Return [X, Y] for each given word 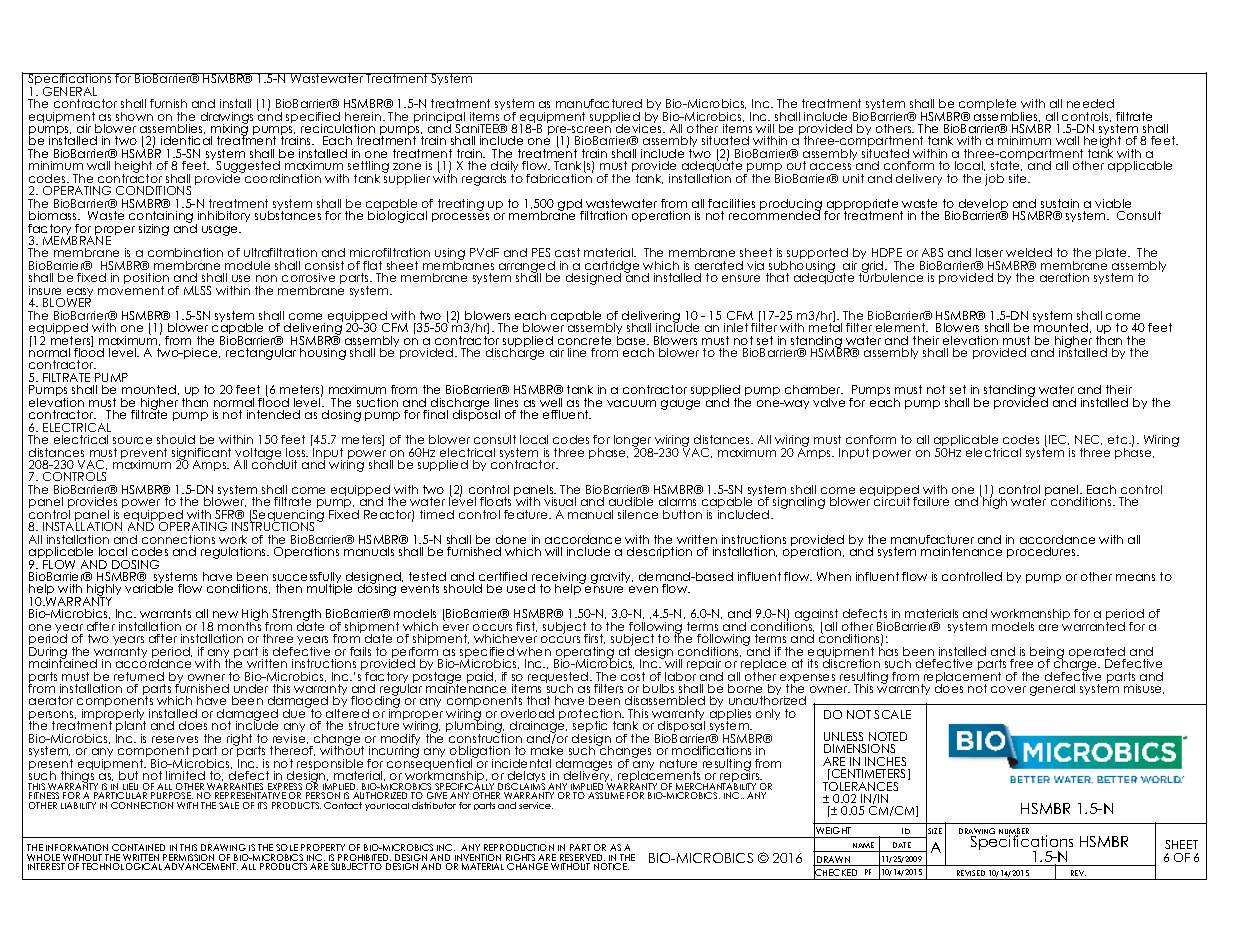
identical [186, 140]
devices [640, 127]
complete [986, 106]
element [902, 327]
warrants [165, 613]
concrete [584, 340]
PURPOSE [171, 797]
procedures [1042, 552]
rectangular [261, 354]
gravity [612, 579]
